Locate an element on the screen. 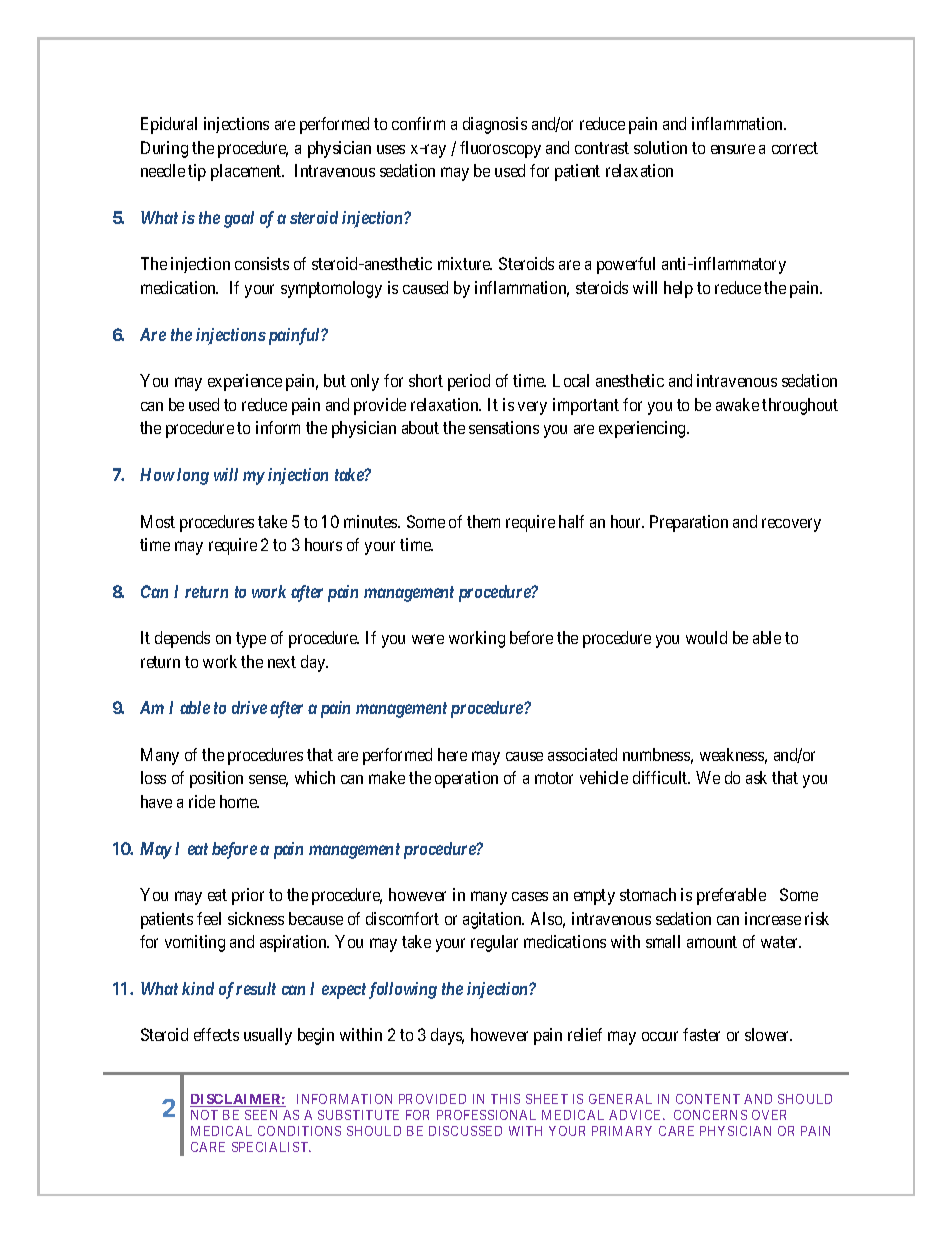 The height and width of the screenshot is (1233, 952). ensure is located at coordinates (733, 149).
